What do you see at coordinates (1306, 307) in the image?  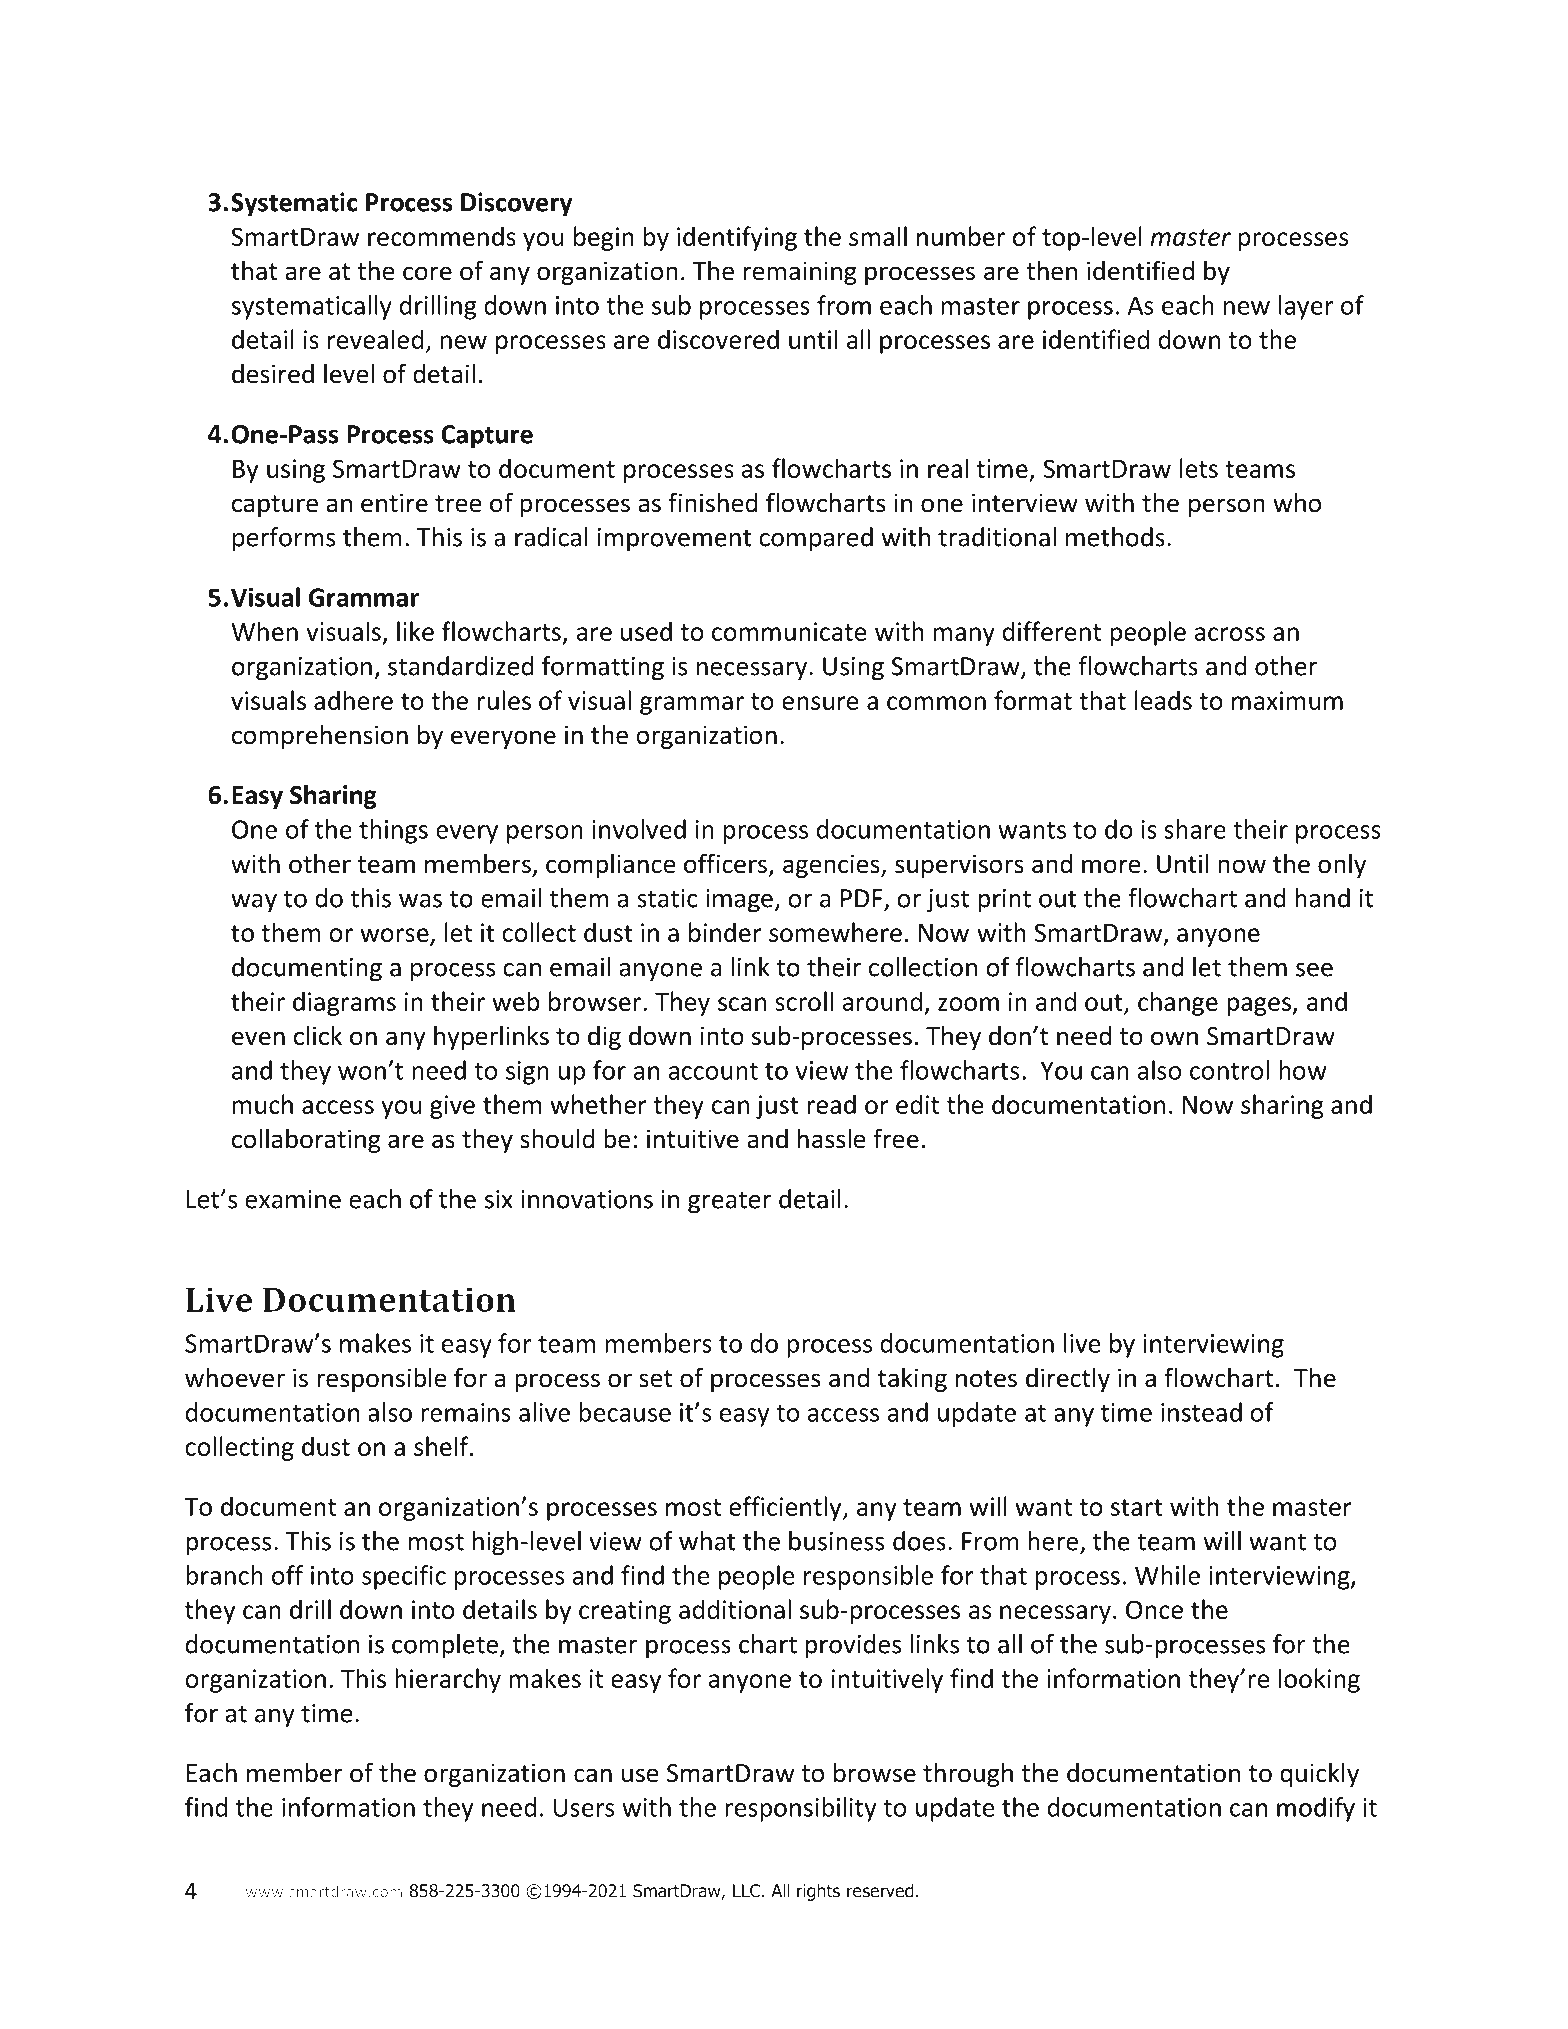 I see `layer` at bounding box center [1306, 307].
